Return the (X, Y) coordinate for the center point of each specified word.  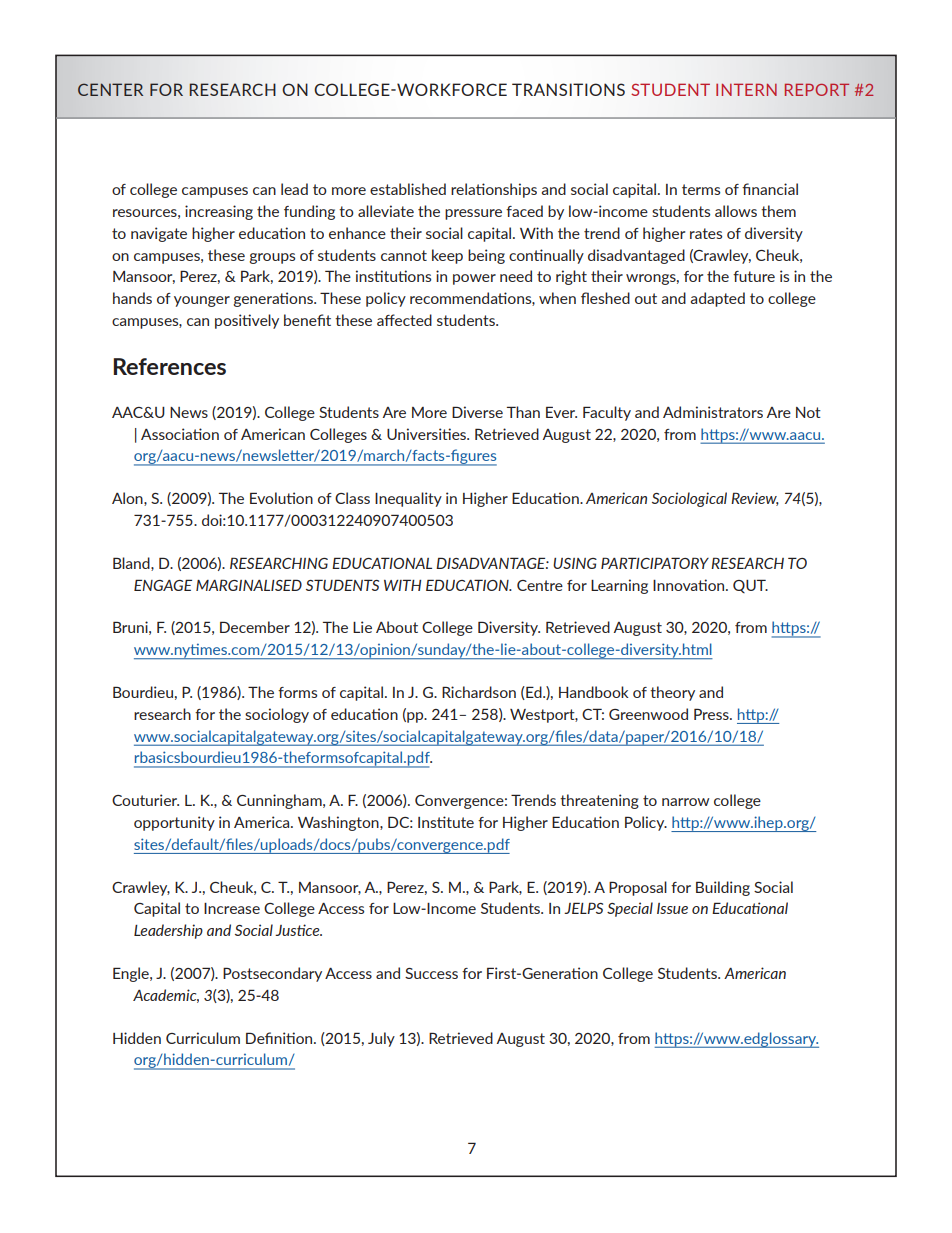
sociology (277, 715)
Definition (280, 1038)
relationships (494, 190)
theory (672, 693)
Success (431, 973)
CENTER (110, 89)
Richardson (479, 692)
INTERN (746, 89)
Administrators (713, 412)
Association (180, 434)
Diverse (477, 412)
